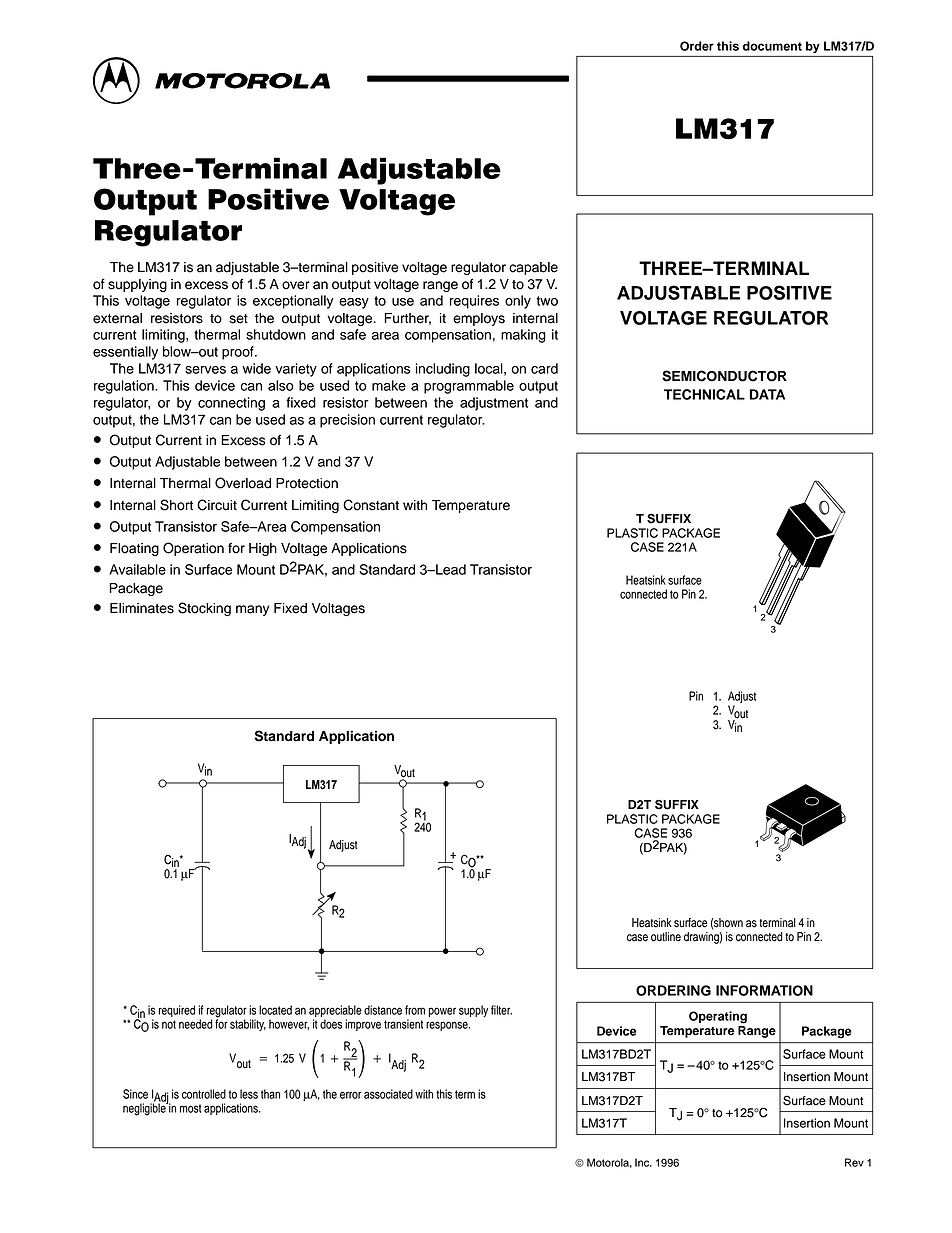 This screenshot has height=1233, width=952. What do you see at coordinates (388, 1094) in the screenshot?
I see `associated` at bounding box center [388, 1094].
